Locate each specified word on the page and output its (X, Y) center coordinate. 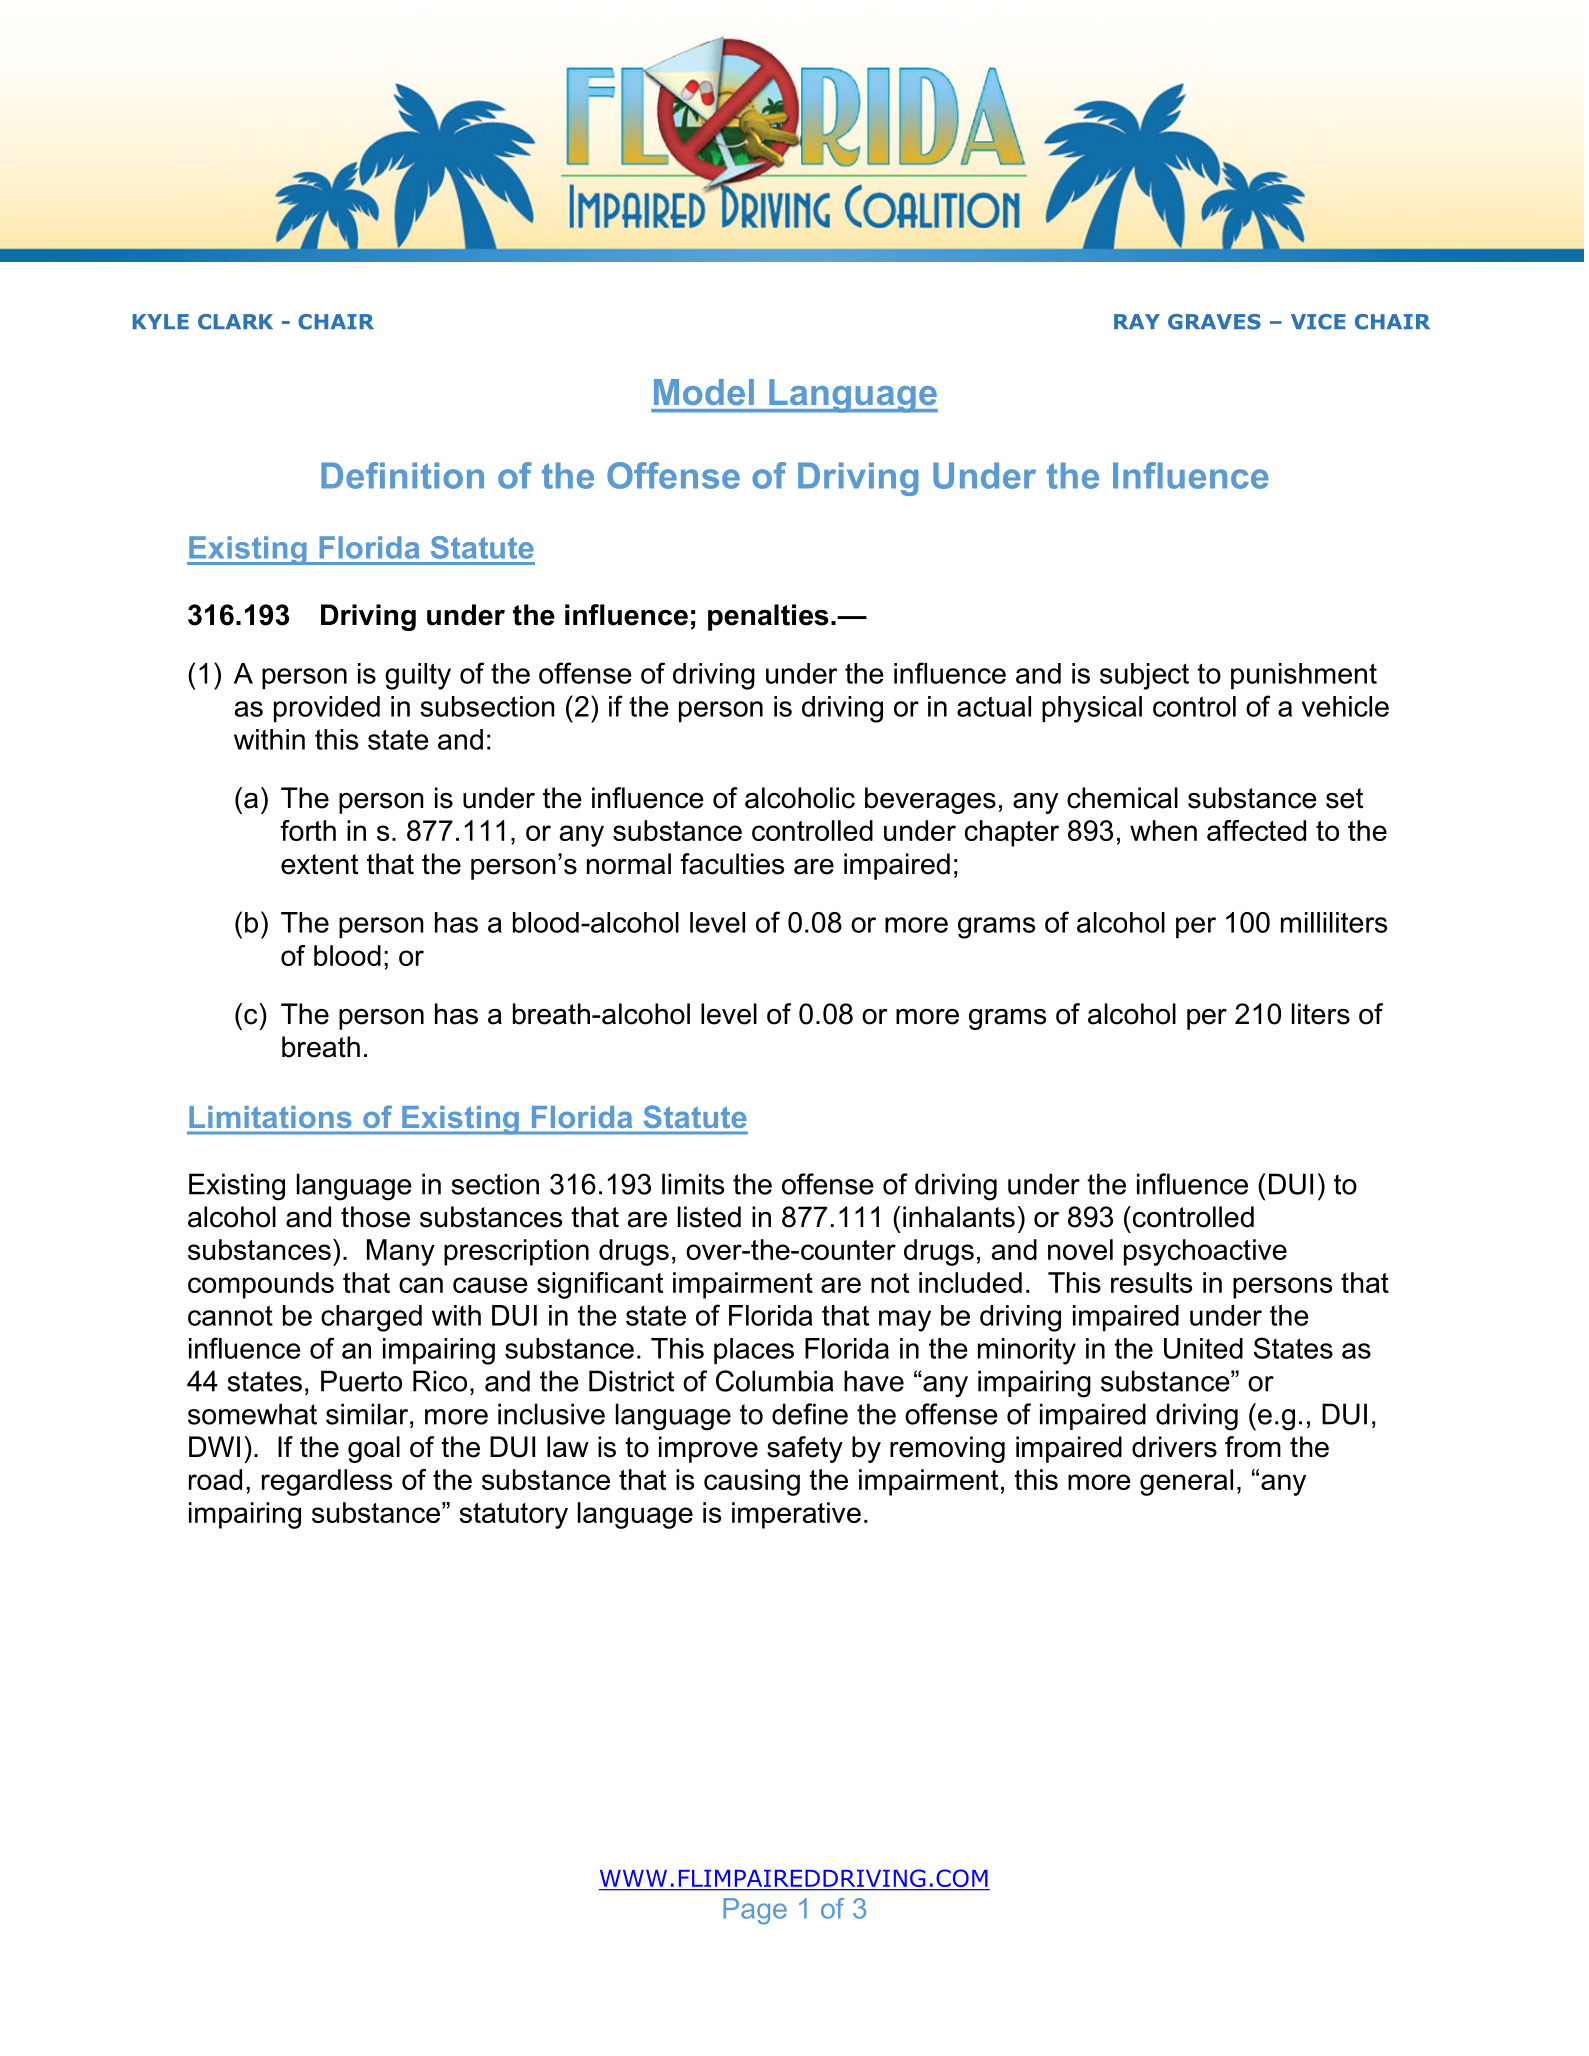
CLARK (235, 322)
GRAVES (1214, 322)
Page (755, 1911)
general (1186, 1482)
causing (752, 1482)
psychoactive (1205, 1252)
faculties (732, 864)
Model (704, 392)
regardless (327, 1482)
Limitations (270, 1117)
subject (1144, 676)
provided (327, 709)
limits (693, 1184)
